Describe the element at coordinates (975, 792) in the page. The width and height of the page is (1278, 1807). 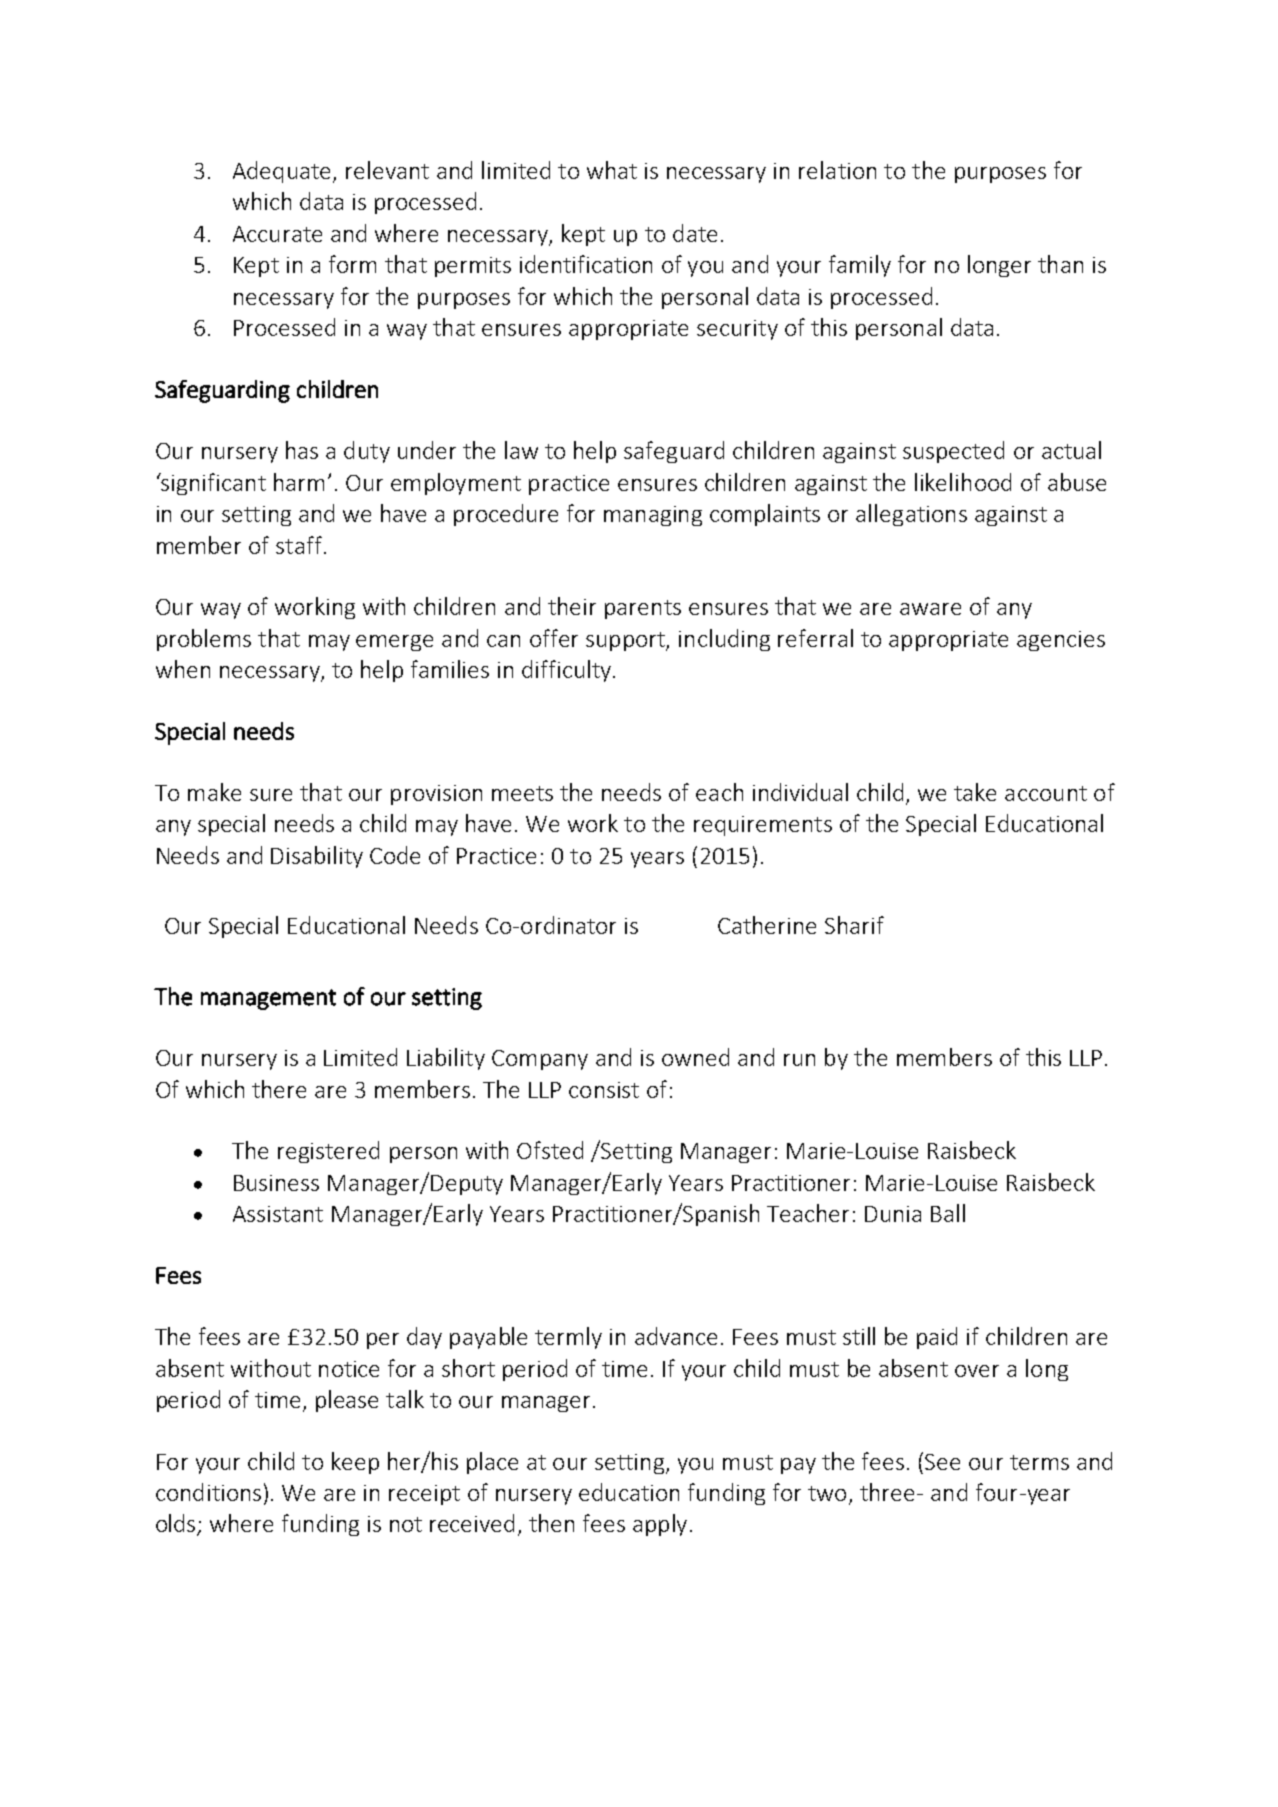
I see `take` at that location.
